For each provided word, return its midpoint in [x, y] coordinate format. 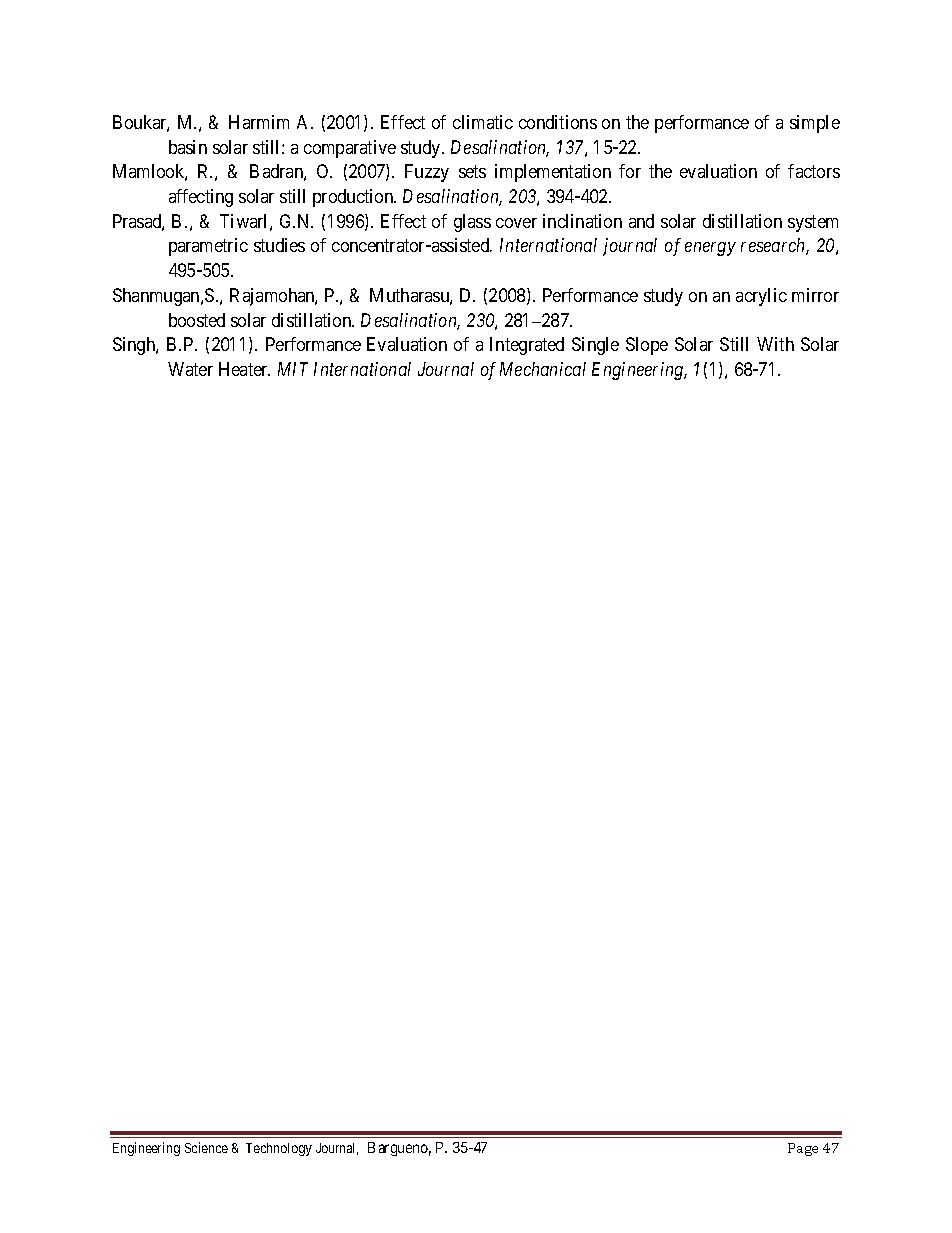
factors [814, 171]
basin [188, 147]
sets [472, 172]
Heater [244, 369]
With [775, 344]
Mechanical [543, 369]
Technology [279, 1149]
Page [803, 1149]
